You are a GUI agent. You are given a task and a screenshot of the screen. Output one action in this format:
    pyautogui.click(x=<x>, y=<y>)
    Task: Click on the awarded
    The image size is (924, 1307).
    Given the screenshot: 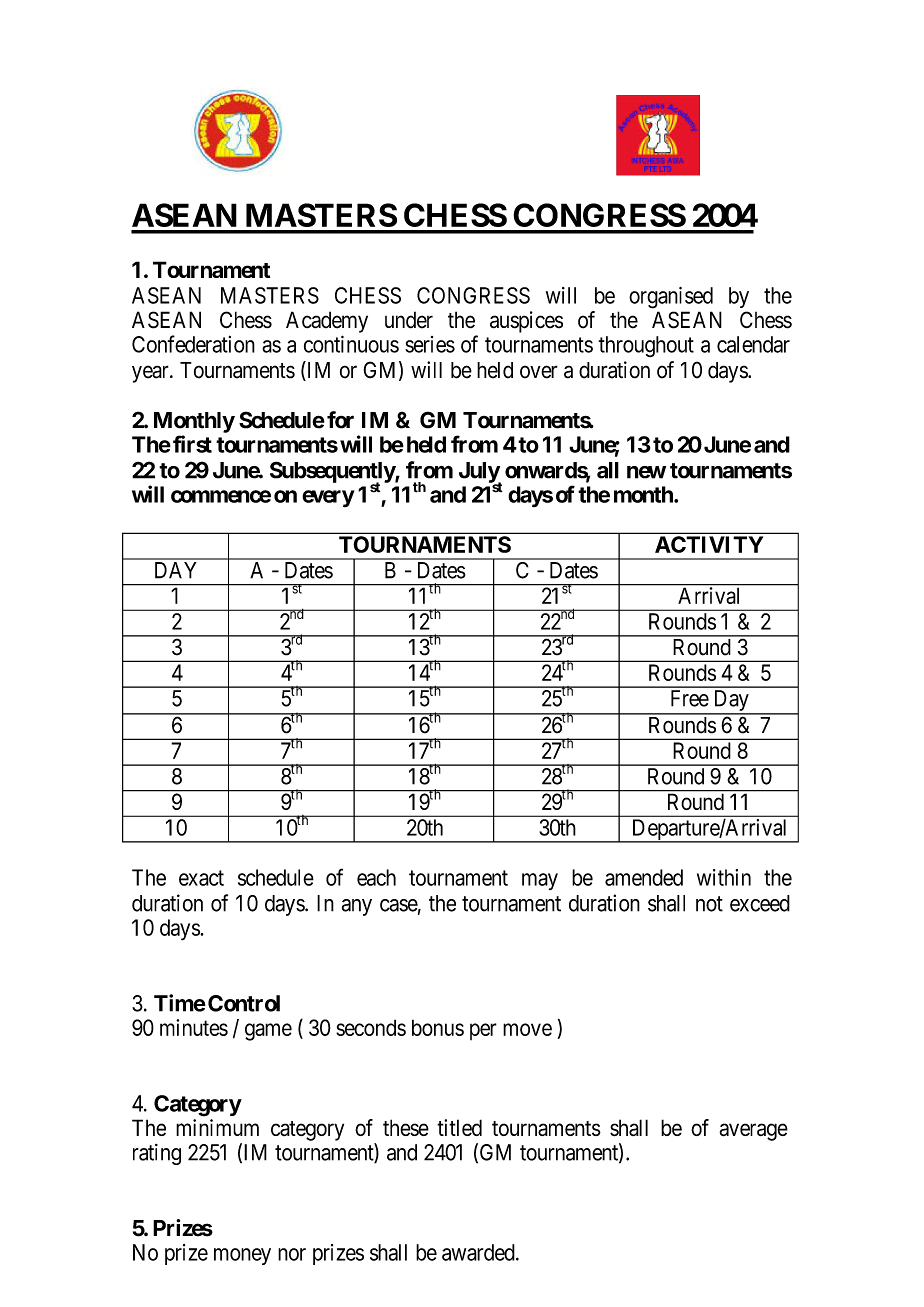 What is the action you would take?
    pyautogui.click(x=479, y=1252)
